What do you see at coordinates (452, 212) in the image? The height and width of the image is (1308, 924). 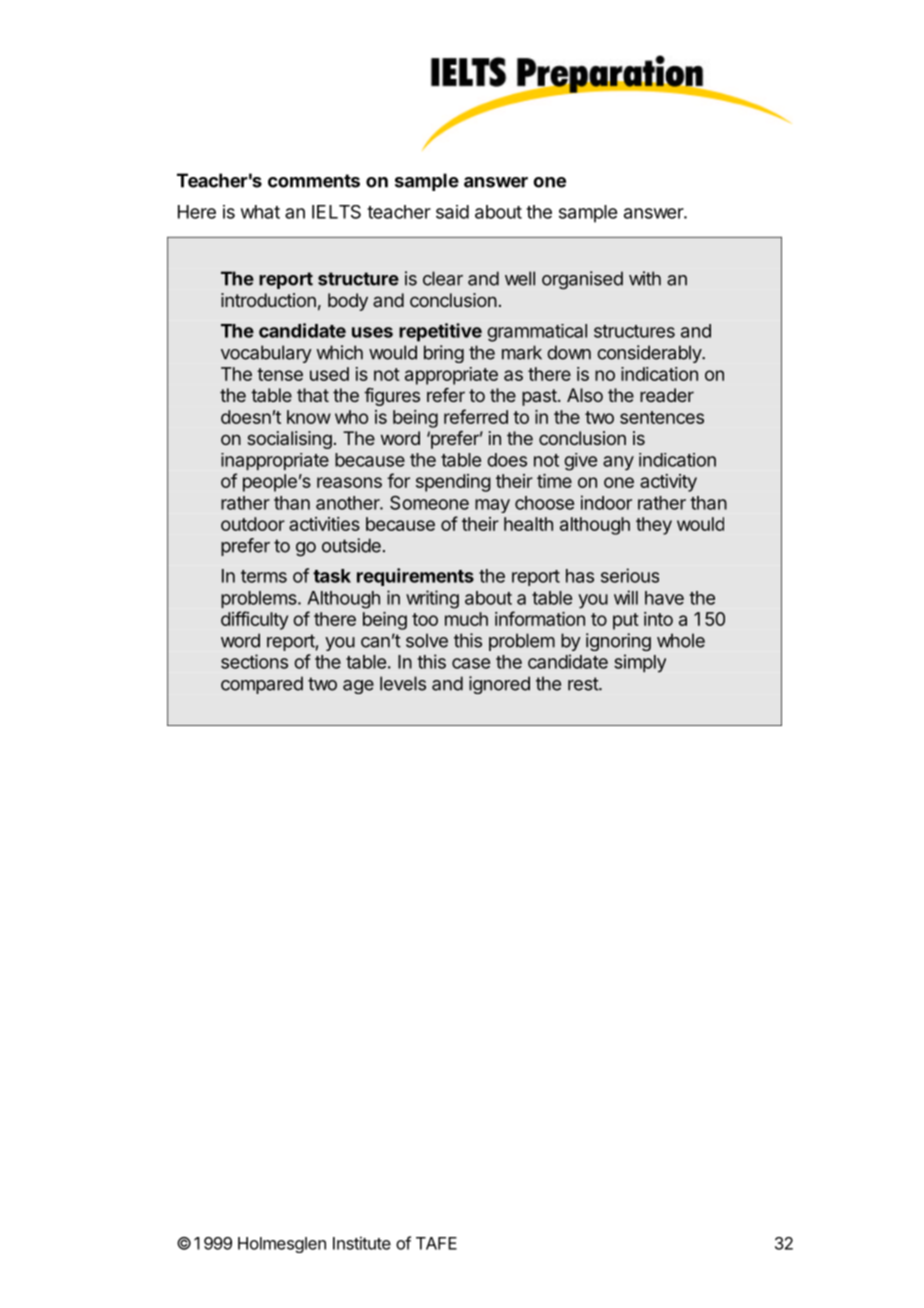 I see `said` at bounding box center [452, 212].
